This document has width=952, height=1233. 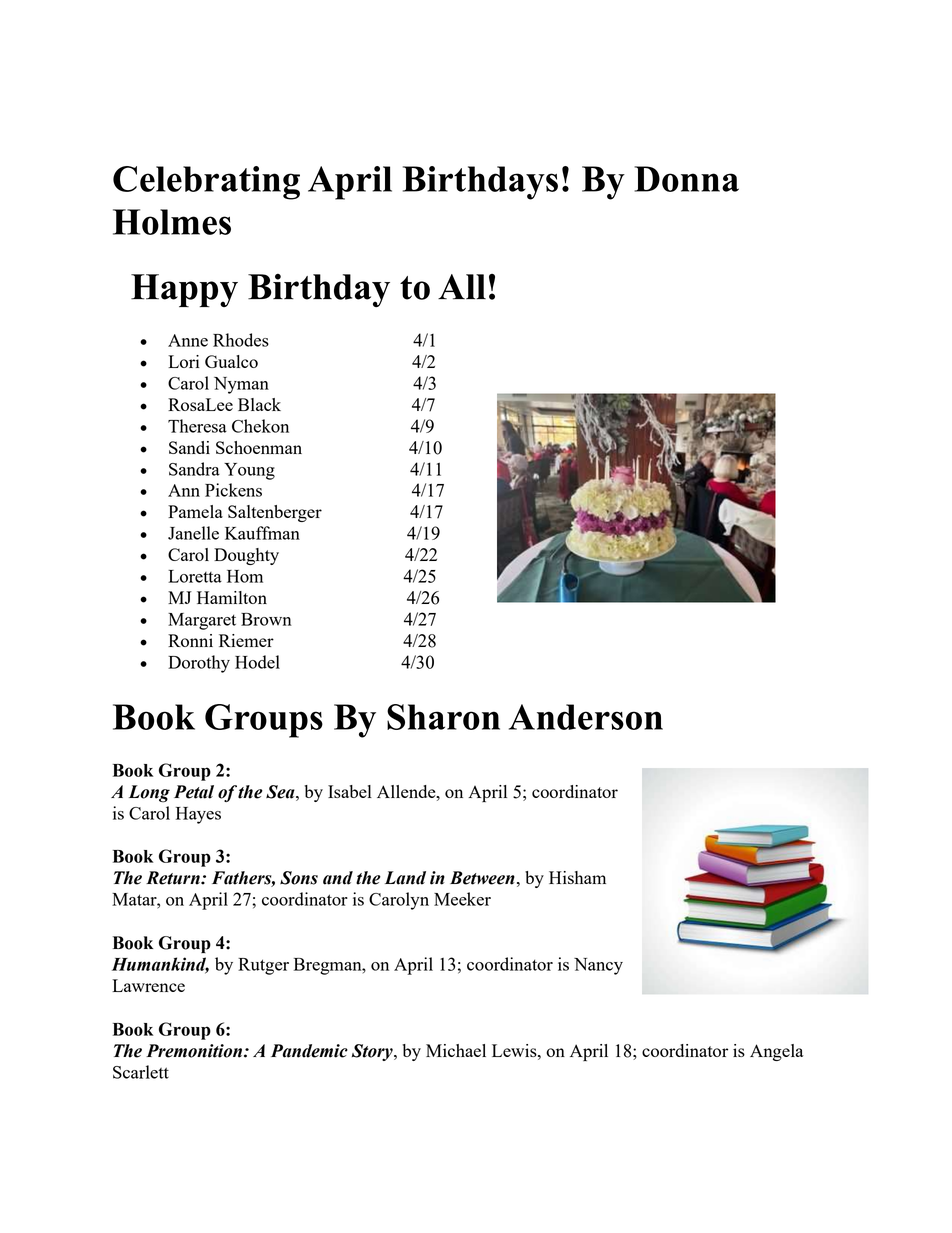 What do you see at coordinates (206, 183) in the document?
I see `Celebrating` at bounding box center [206, 183].
